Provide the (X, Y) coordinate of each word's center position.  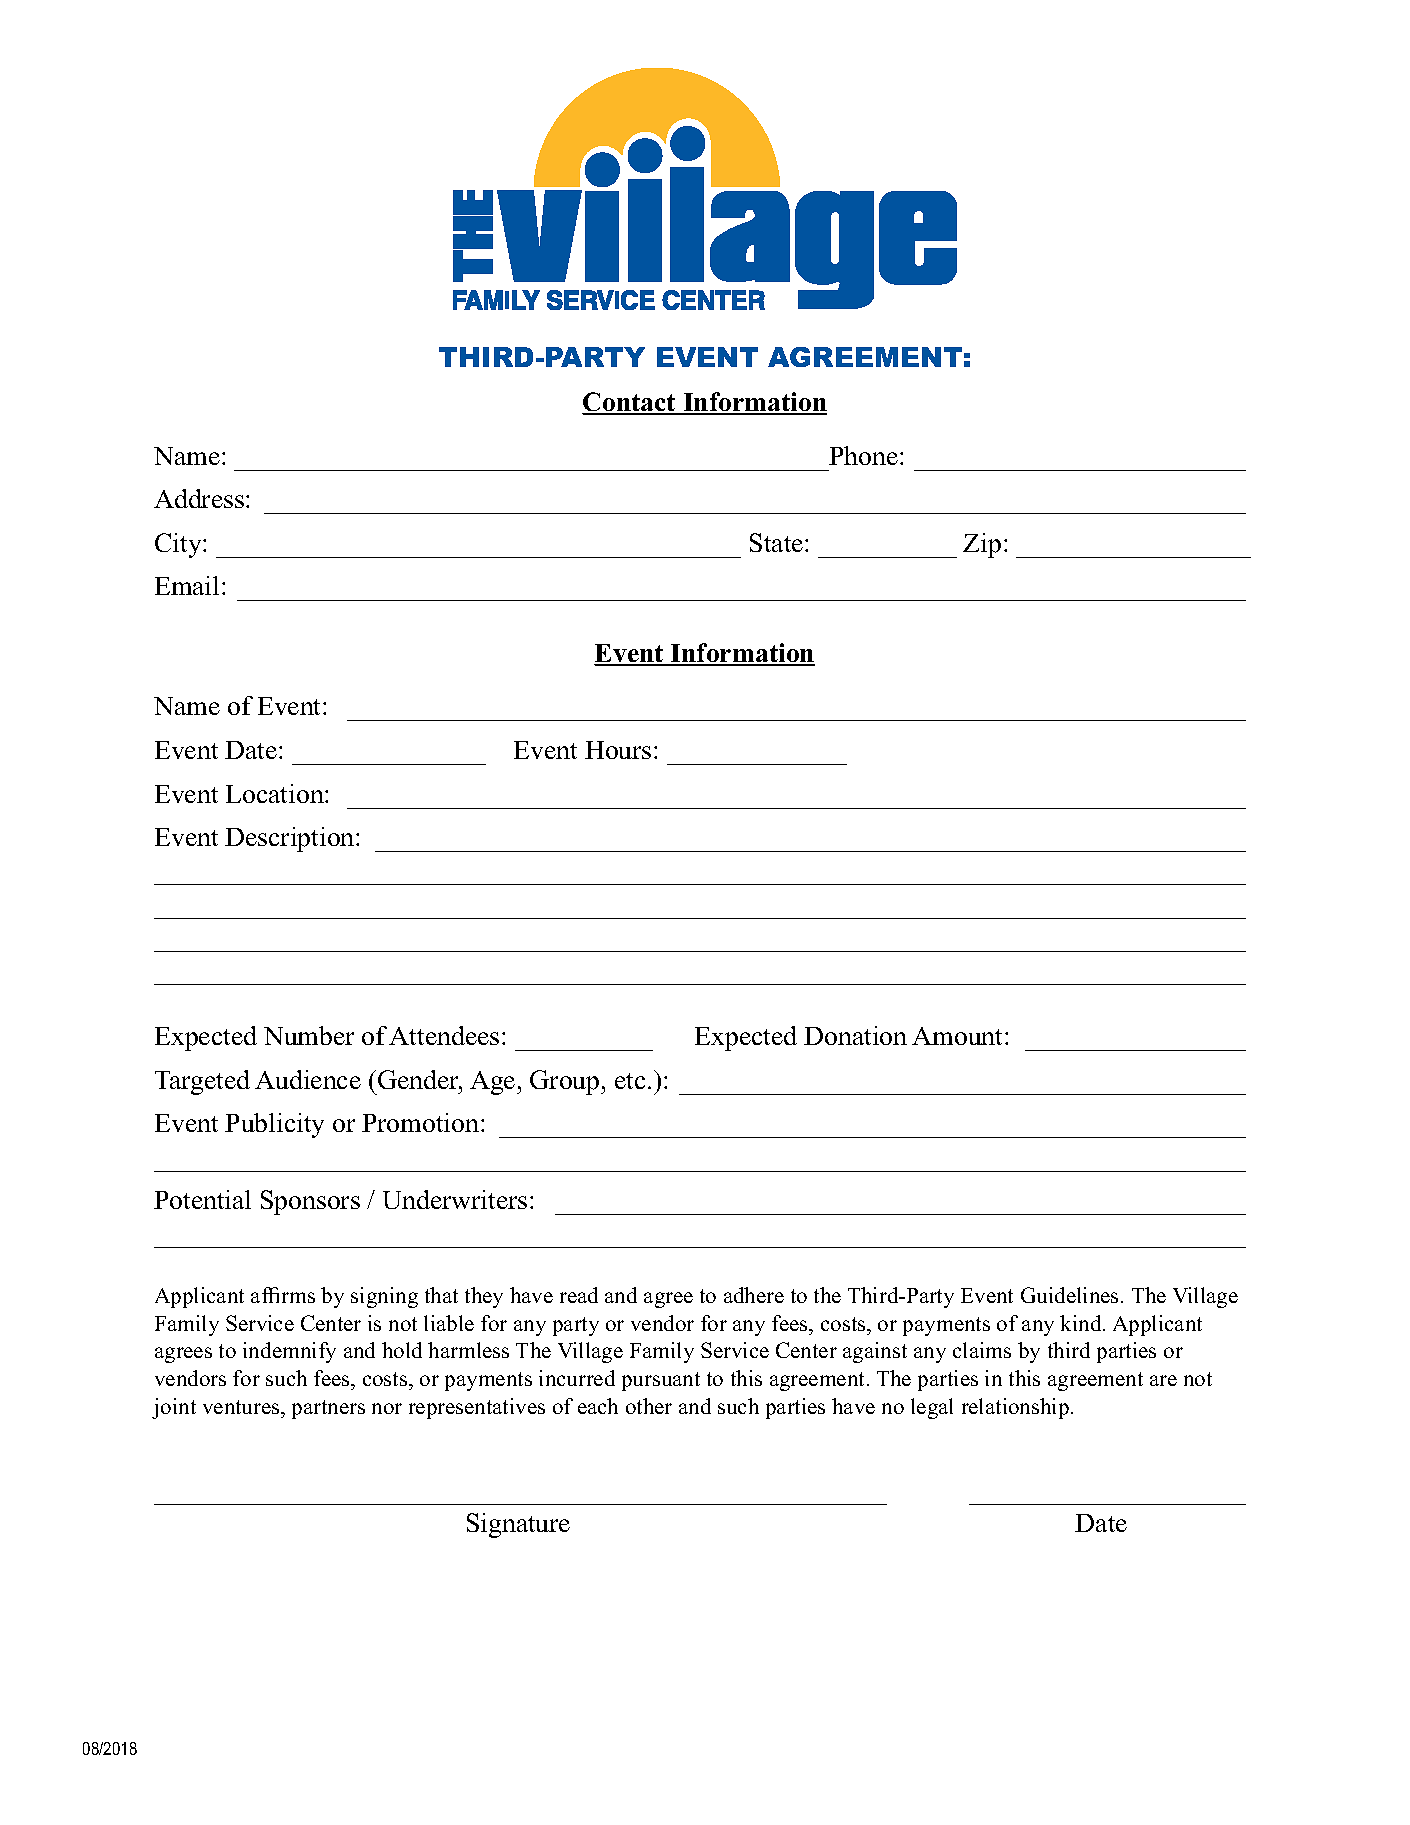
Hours (618, 750)
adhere (754, 1295)
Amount (959, 1036)
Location (276, 793)
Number (309, 1035)
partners (328, 1409)
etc (630, 1081)
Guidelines (1071, 1295)
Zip (982, 545)
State (778, 542)
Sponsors (310, 1202)
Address (199, 498)
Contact (630, 403)
